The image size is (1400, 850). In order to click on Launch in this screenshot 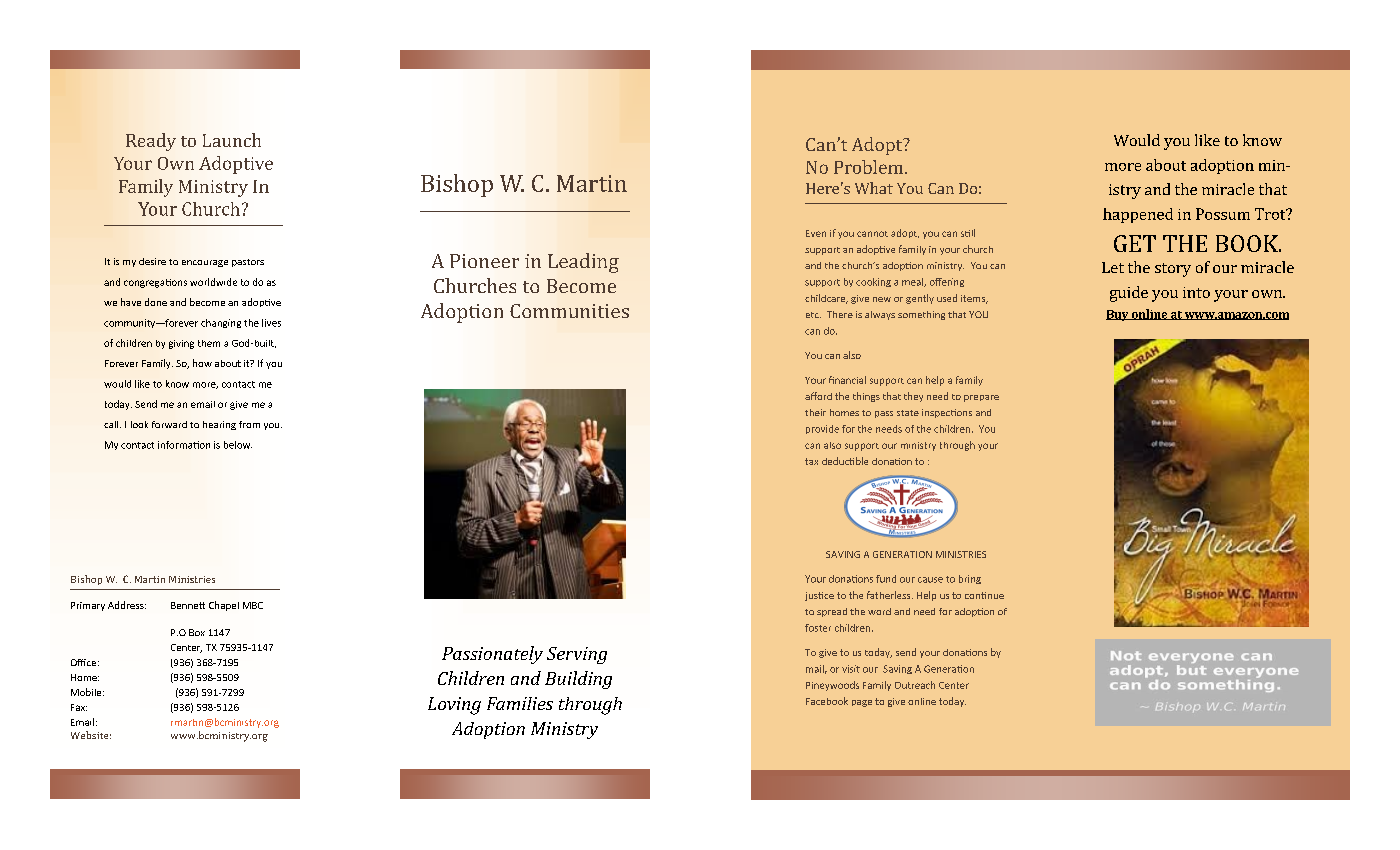, I will do `click(232, 140)`.
